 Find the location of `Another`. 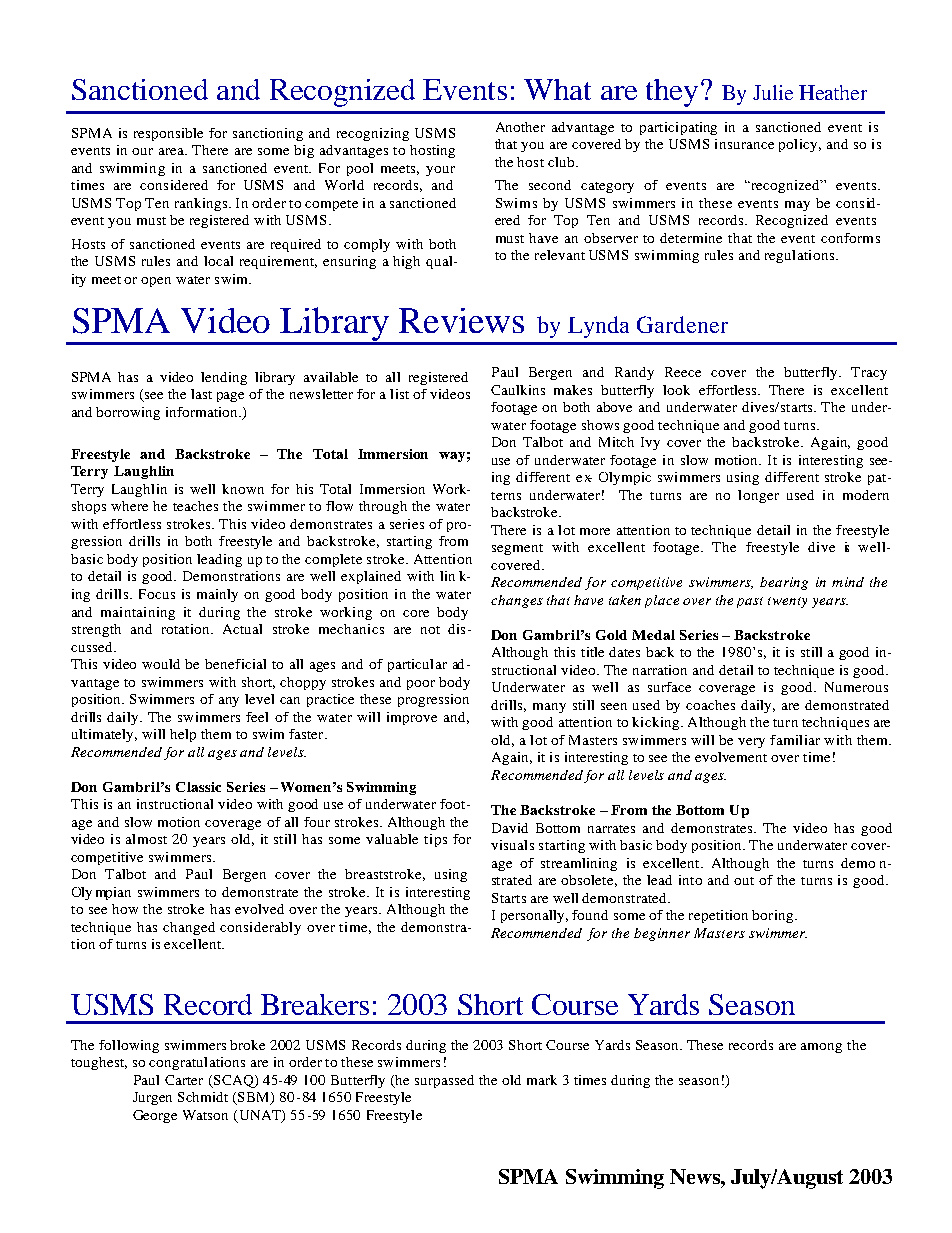

Another is located at coordinates (520, 127).
